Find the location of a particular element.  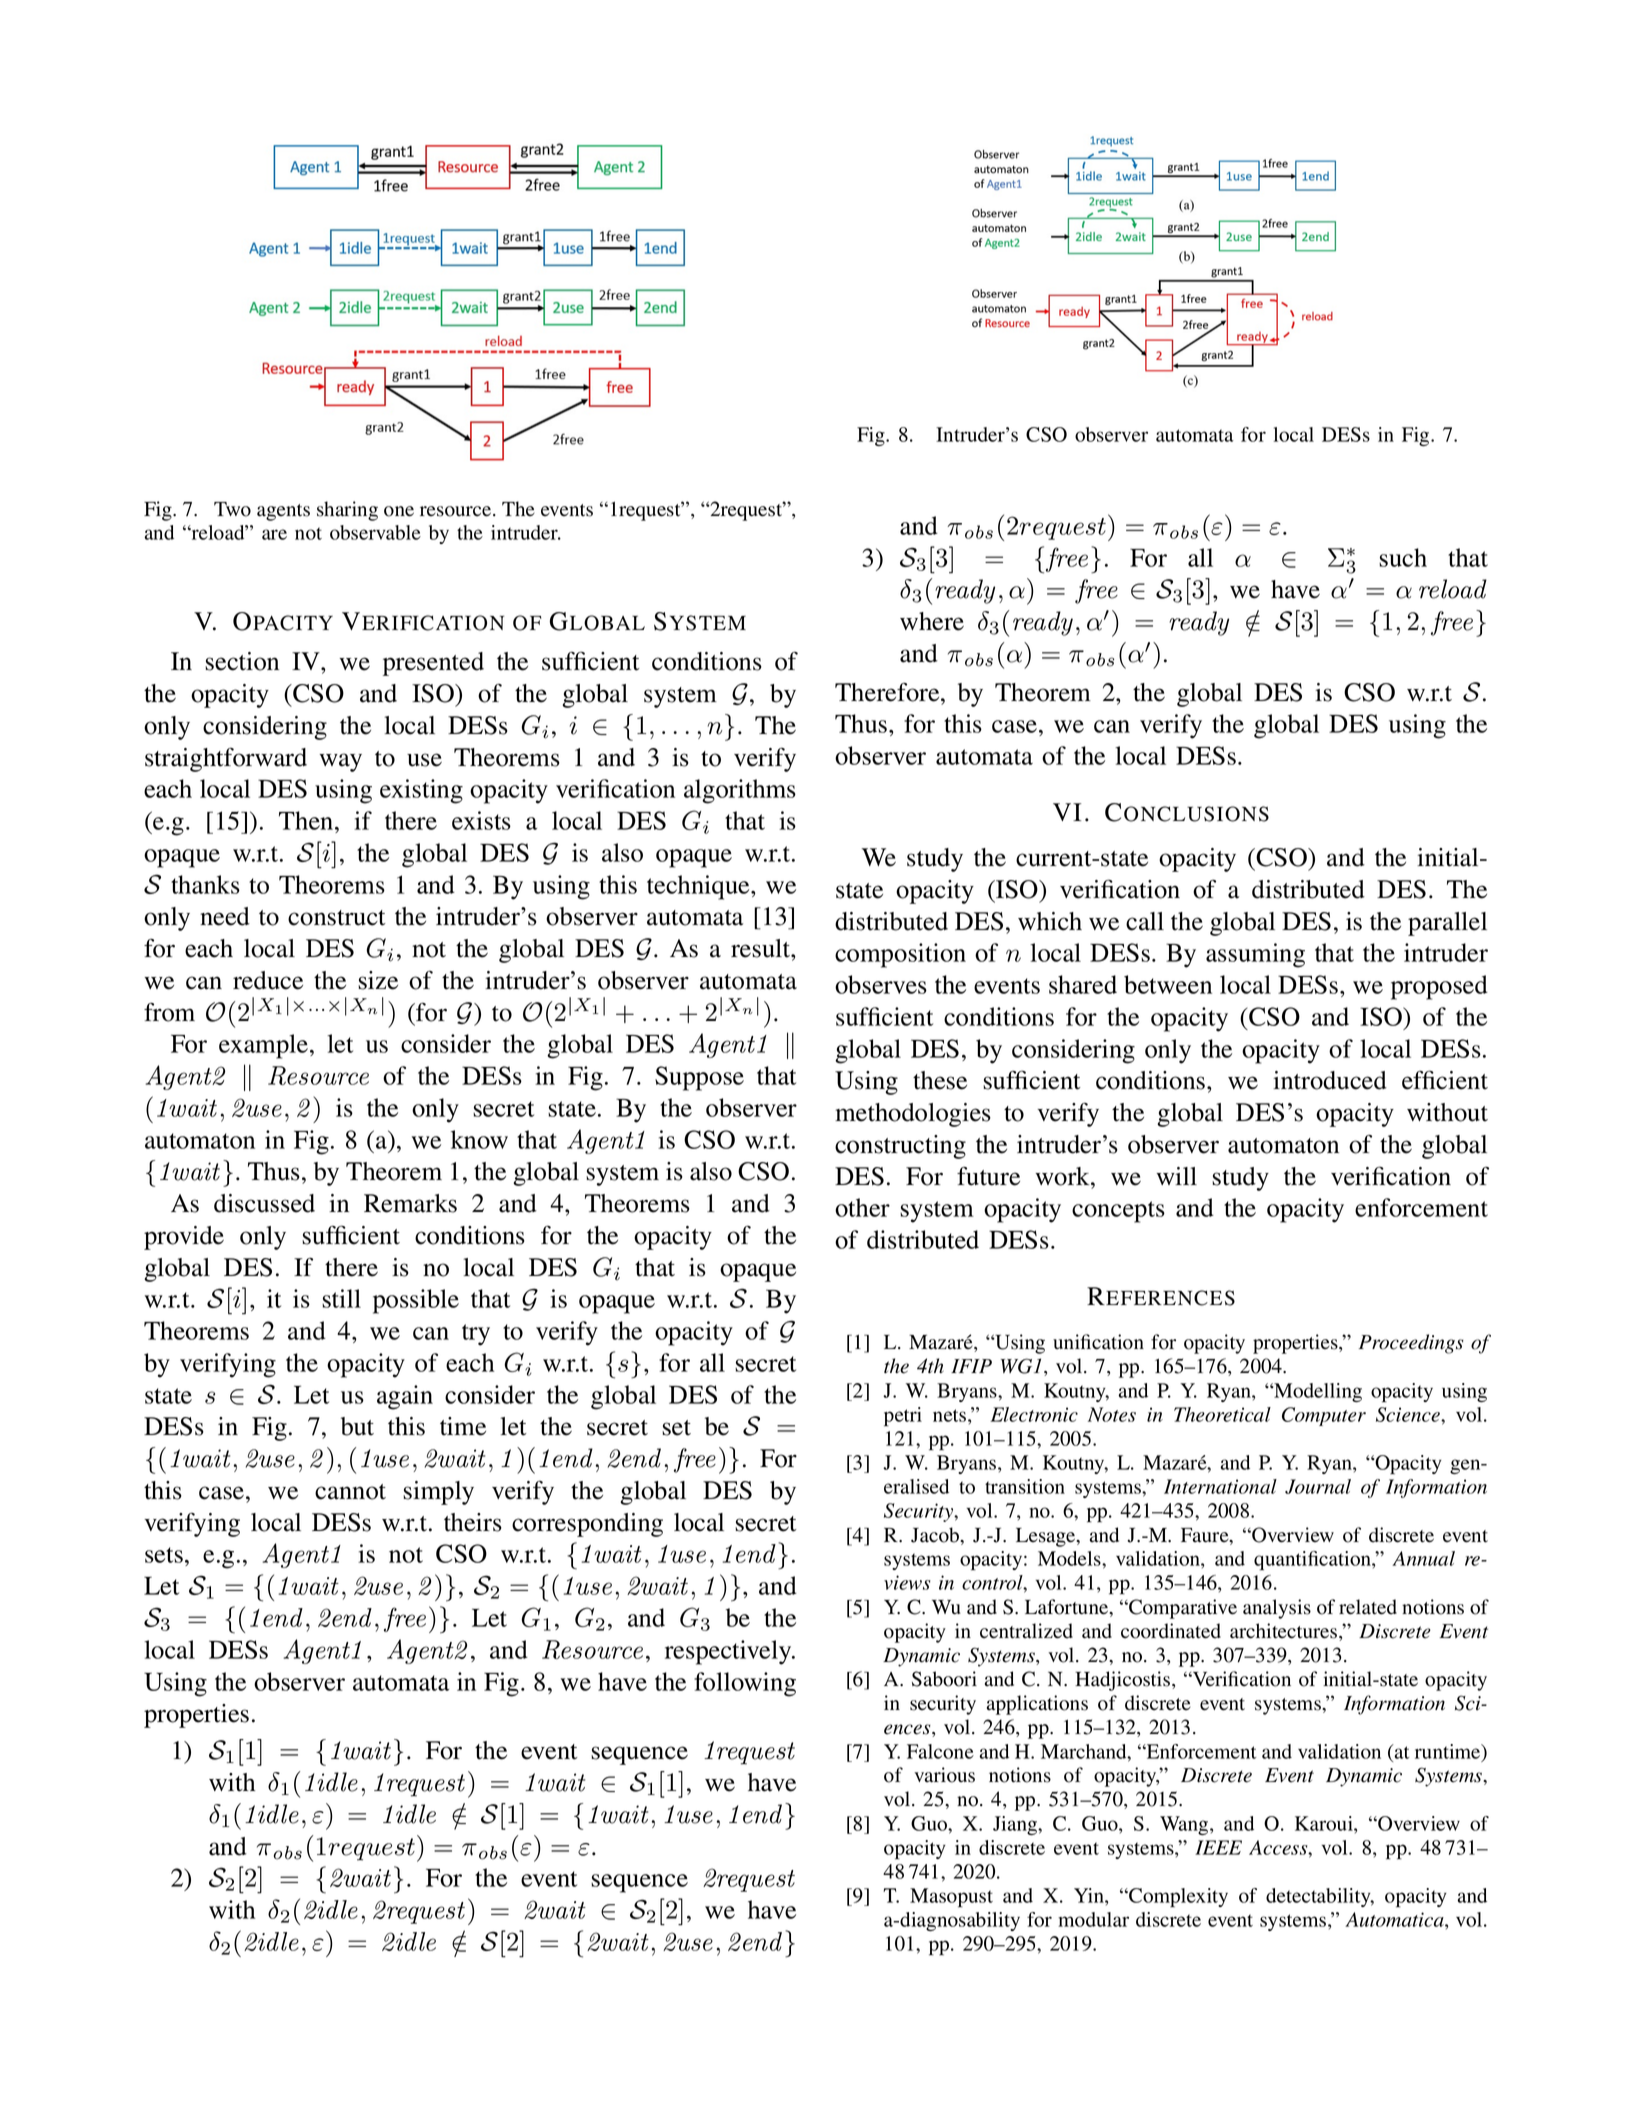

observable is located at coordinates (375, 532).
